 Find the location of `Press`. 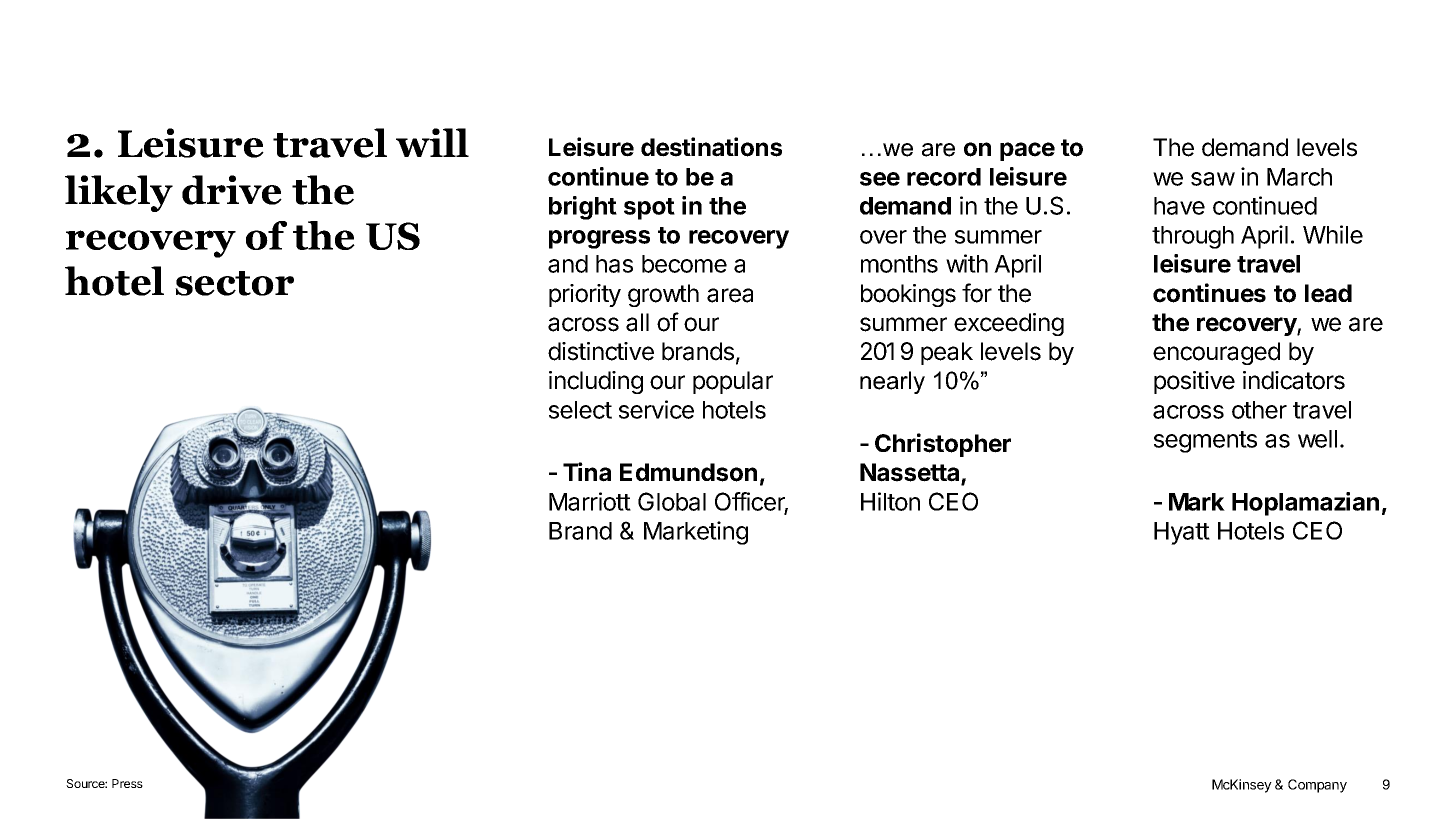

Press is located at coordinates (127, 783).
